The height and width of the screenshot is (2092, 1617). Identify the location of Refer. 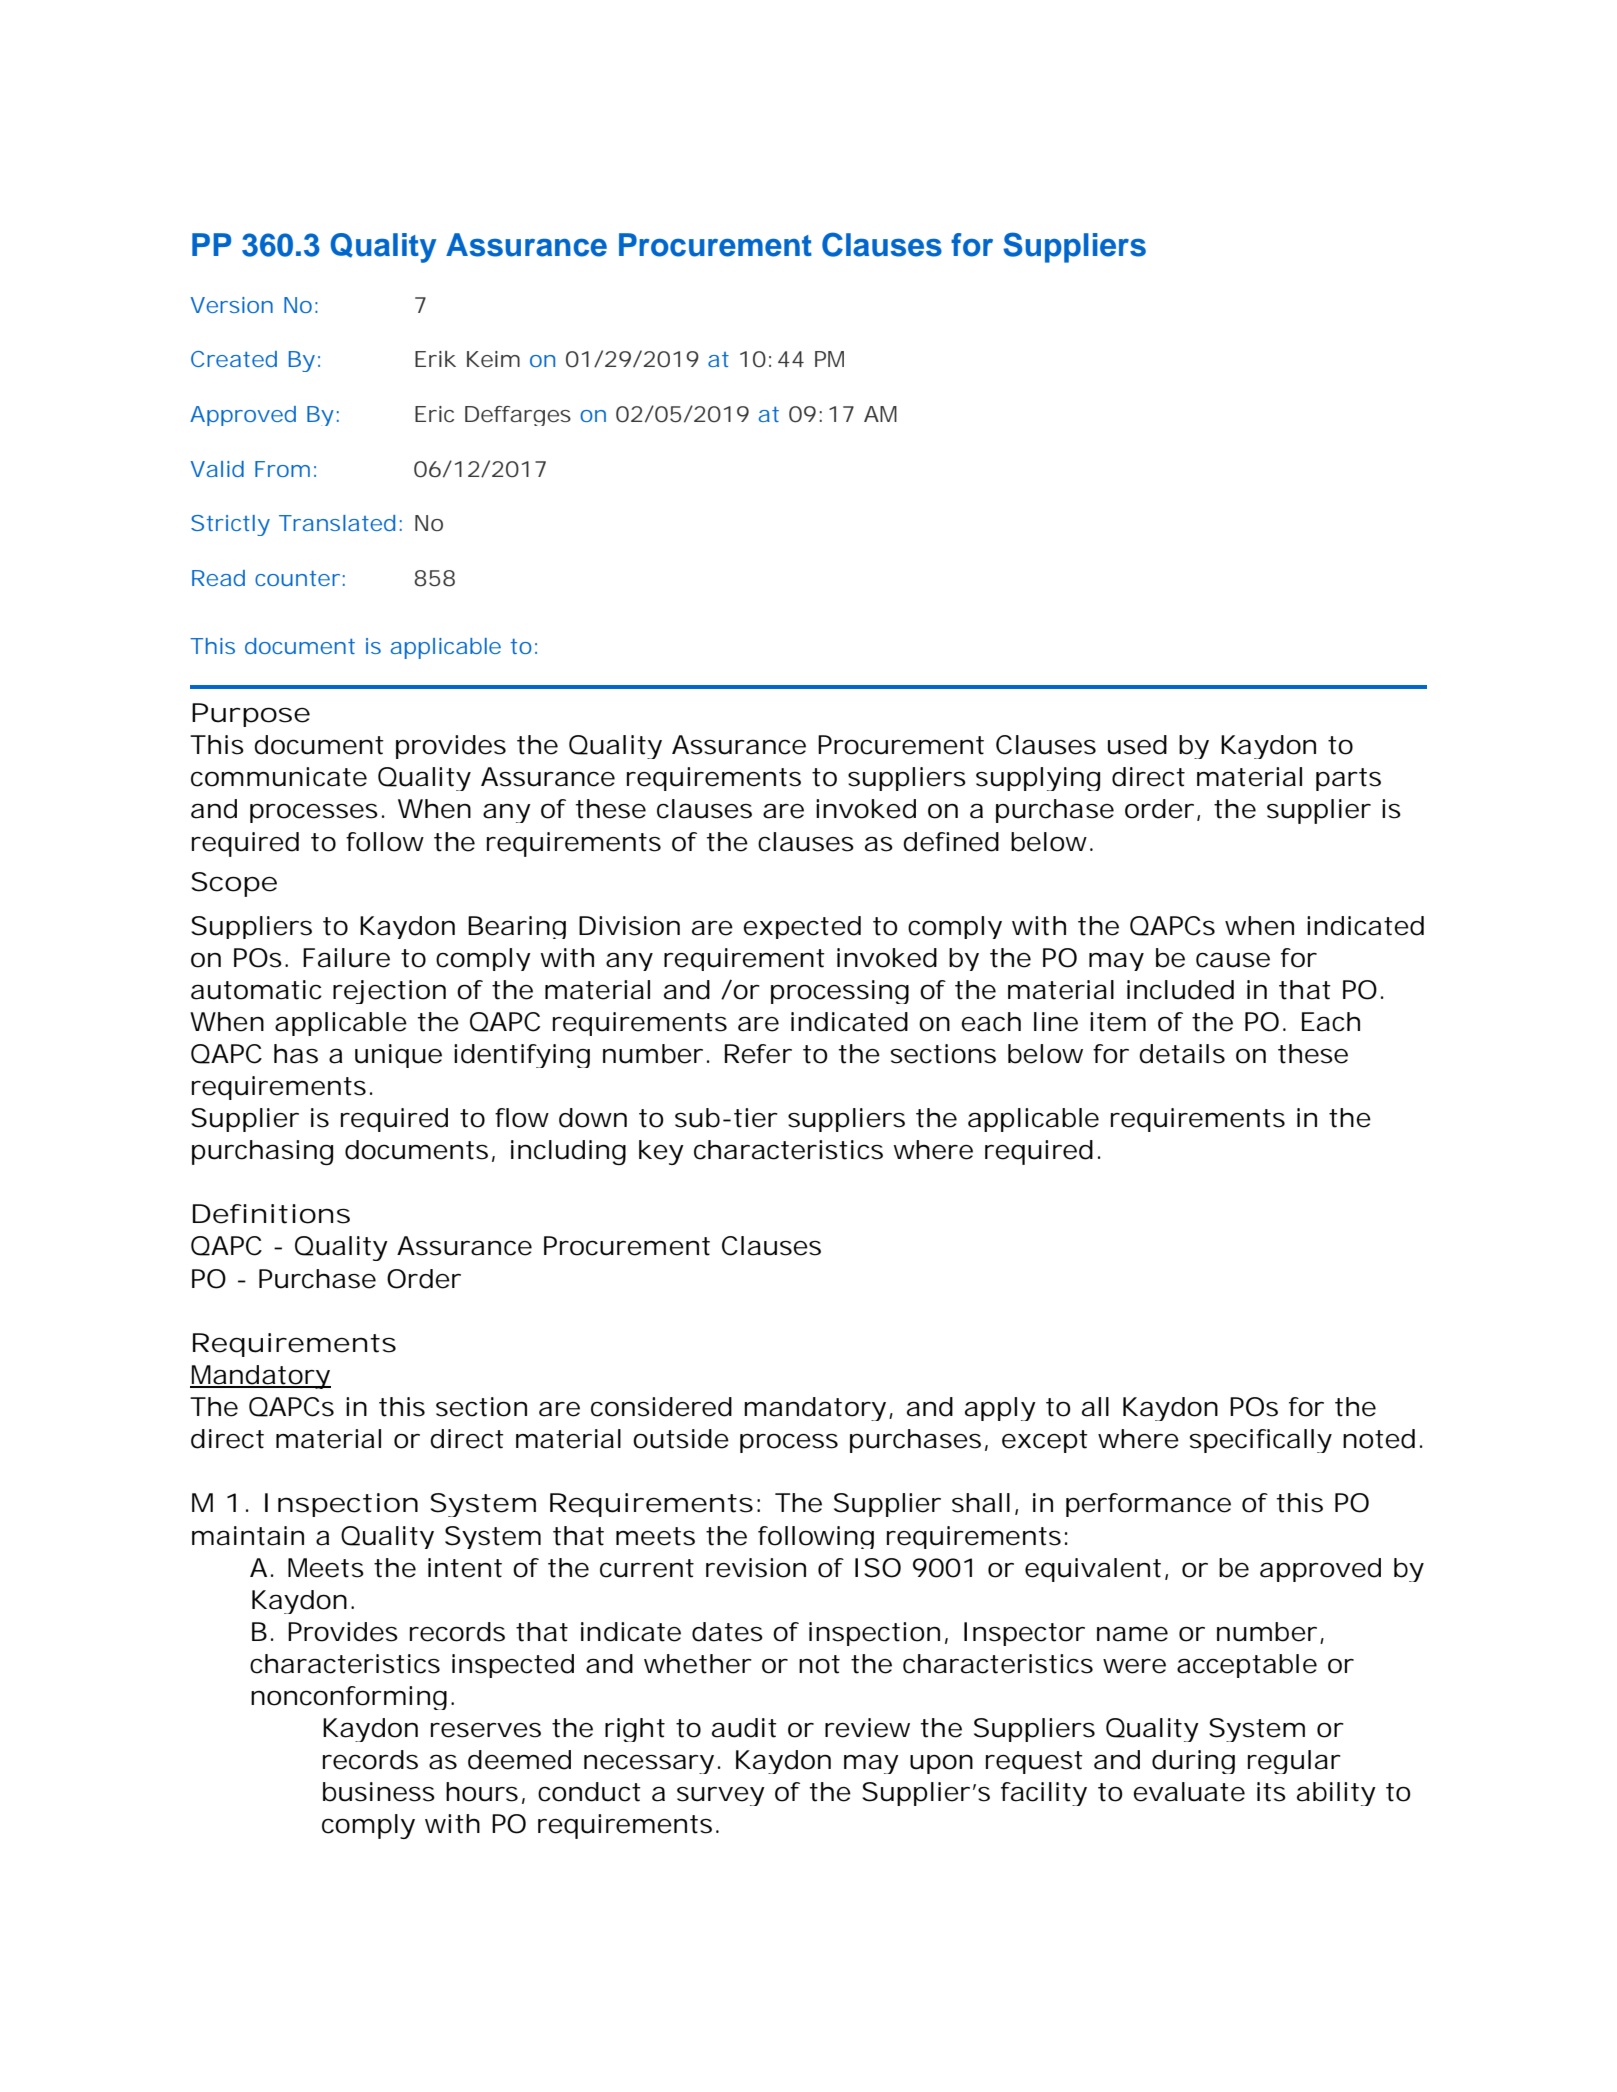
(758, 1054).
